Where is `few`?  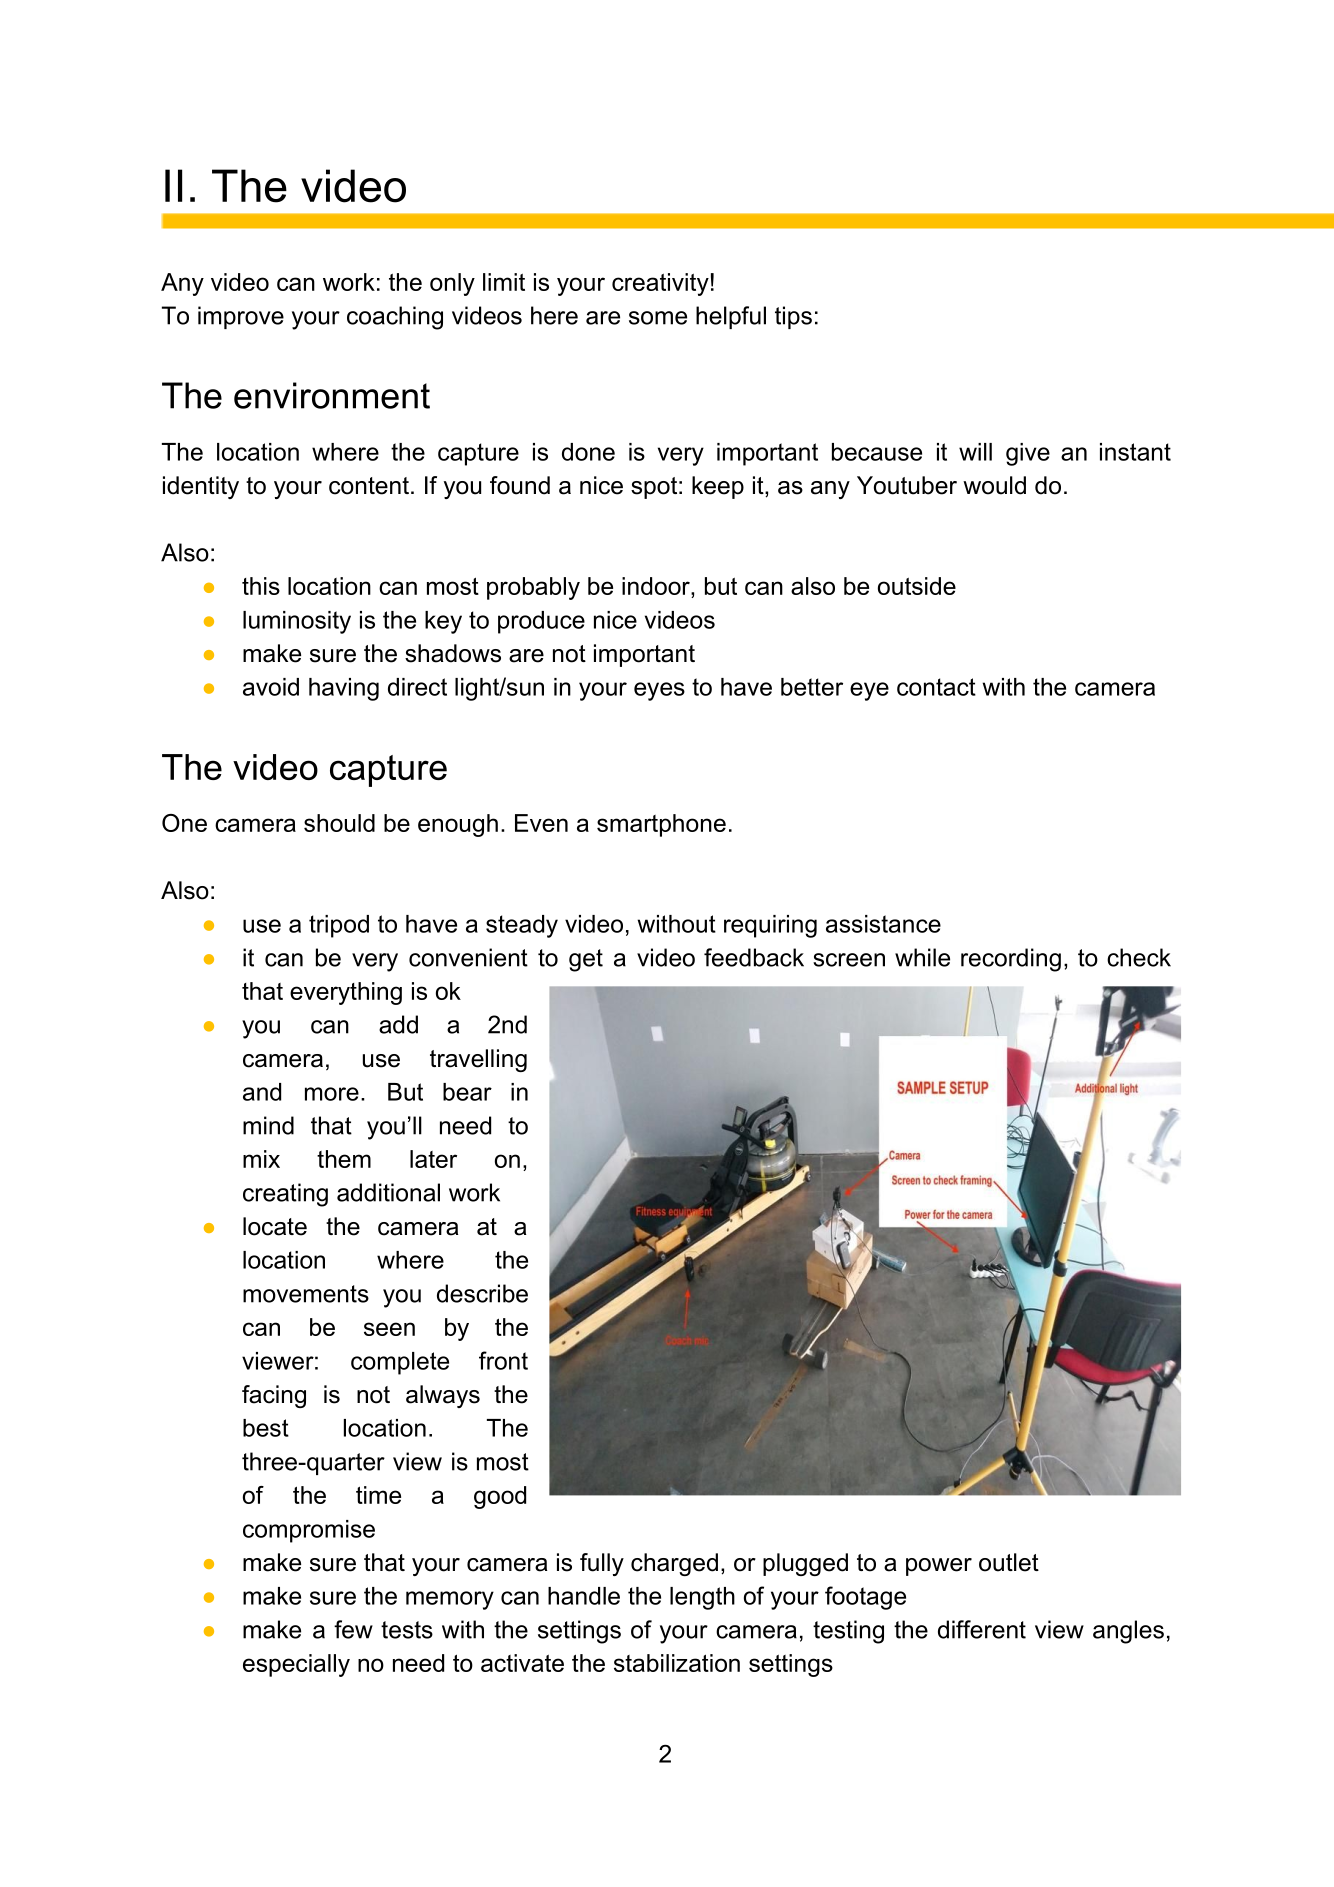 few is located at coordinates (353, 1629).
